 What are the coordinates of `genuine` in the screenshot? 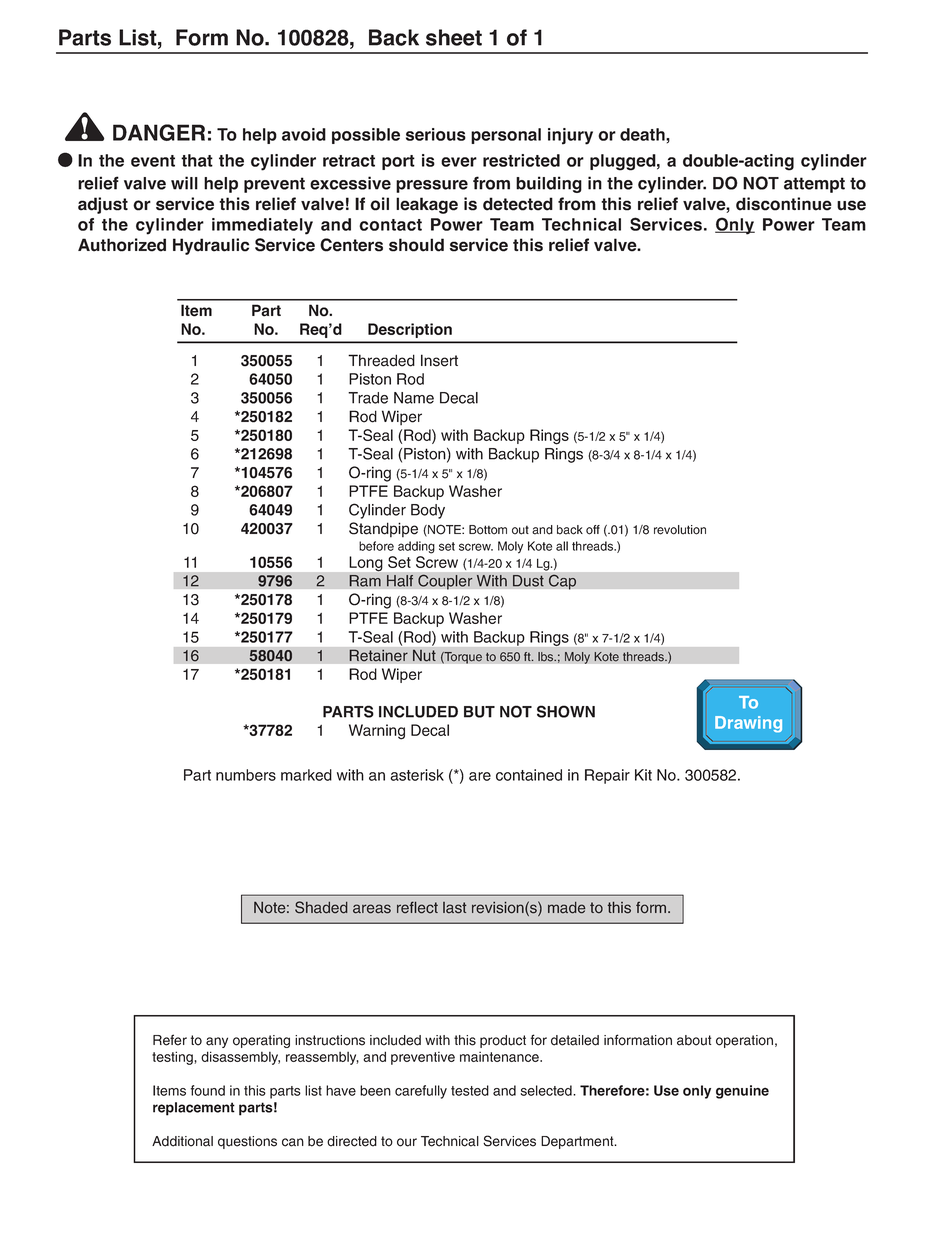 It's located at (742, 1092).
